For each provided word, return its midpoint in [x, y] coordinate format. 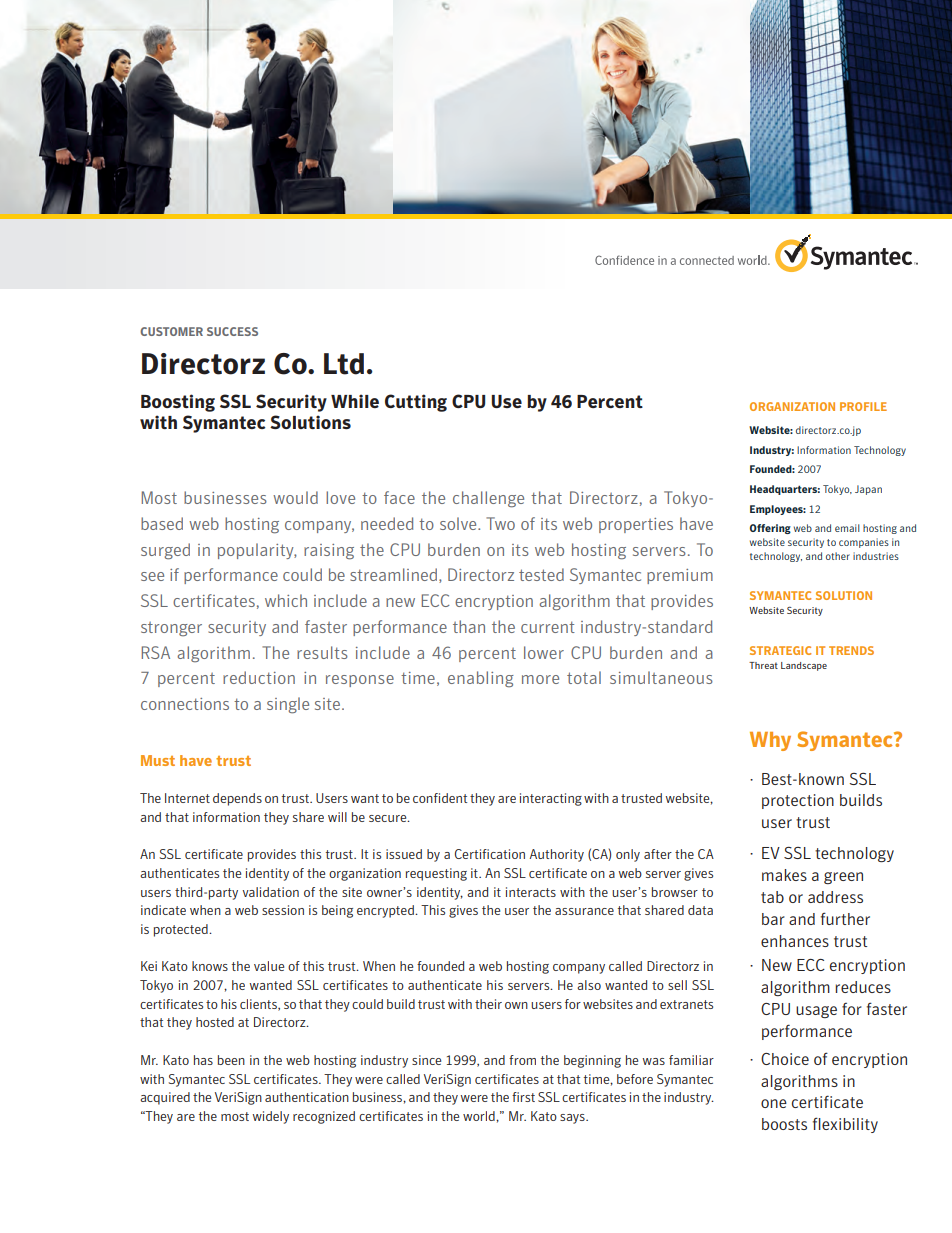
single [288, 705]
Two [500, 523]
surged [165, 551]
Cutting [416, 403]
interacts [531, 892]
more [540, 679]
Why [770, 741]
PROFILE [863, 406]
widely [270, 1117]
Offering [770, 529]
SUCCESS [232, 331]
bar [773, 919]
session [283, 910]
